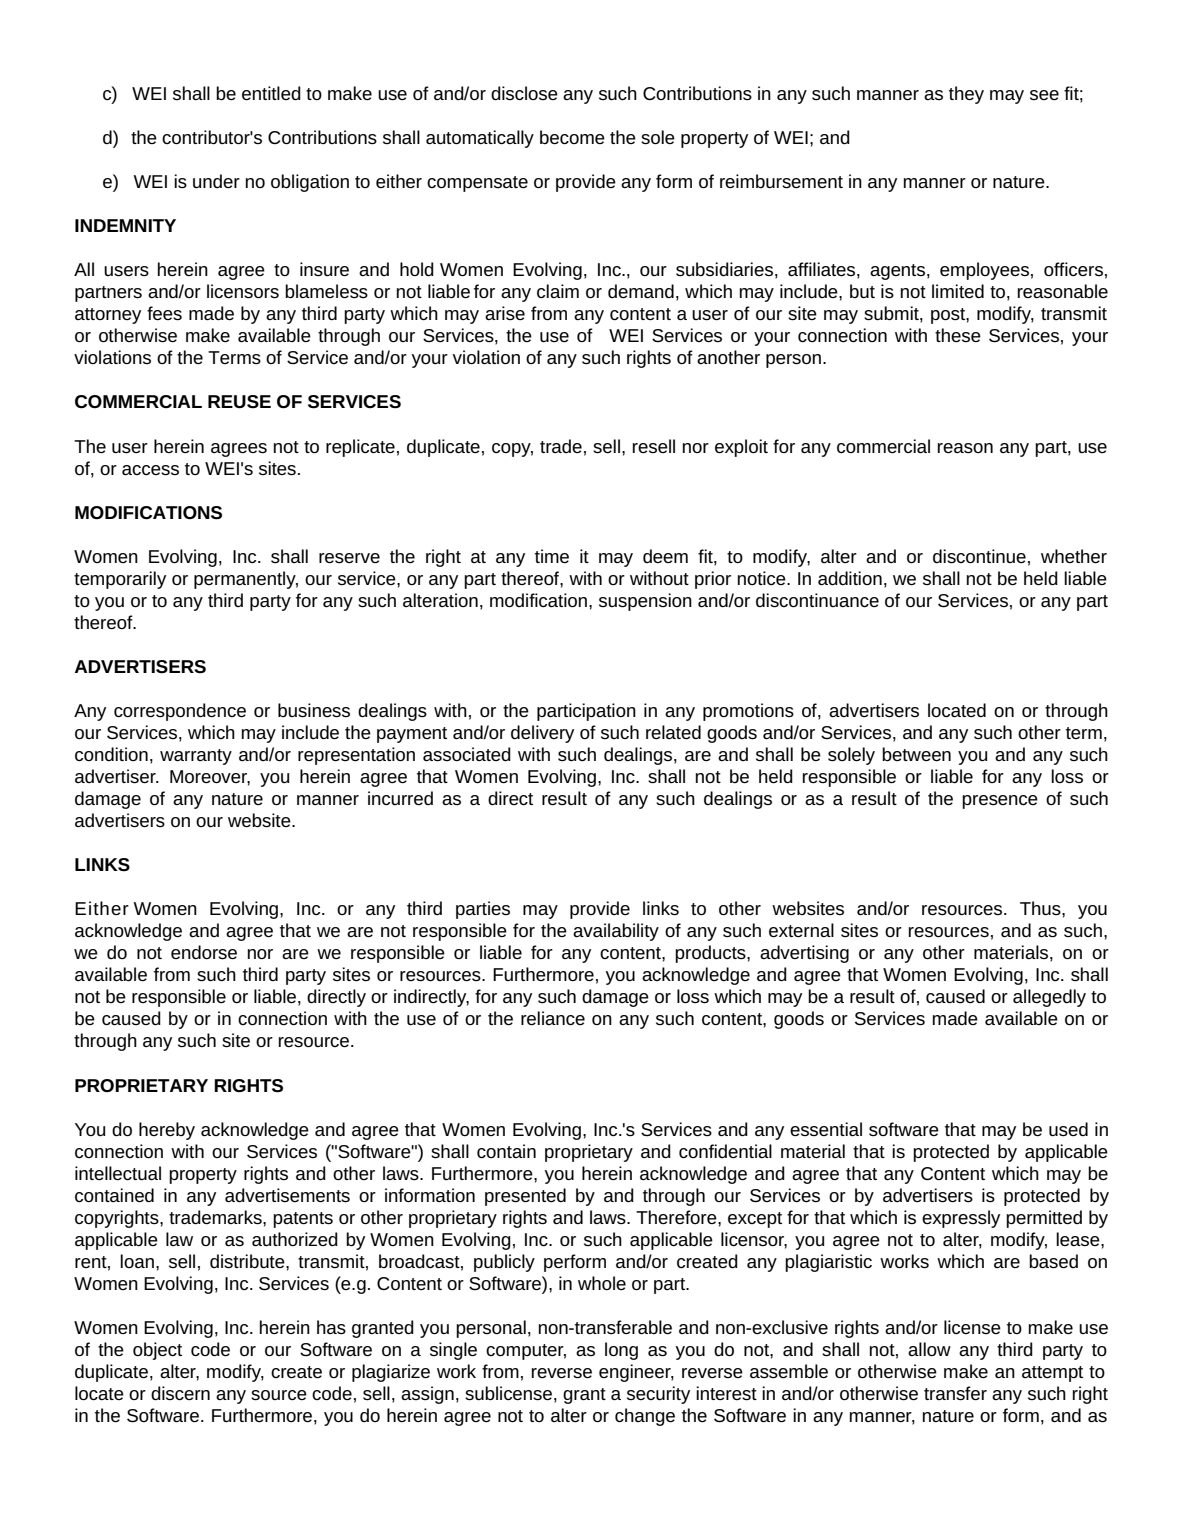 This document has height=1530, width=1183. Describe the element at coordinates (966, 95) in the document. I see `they` at that location.
